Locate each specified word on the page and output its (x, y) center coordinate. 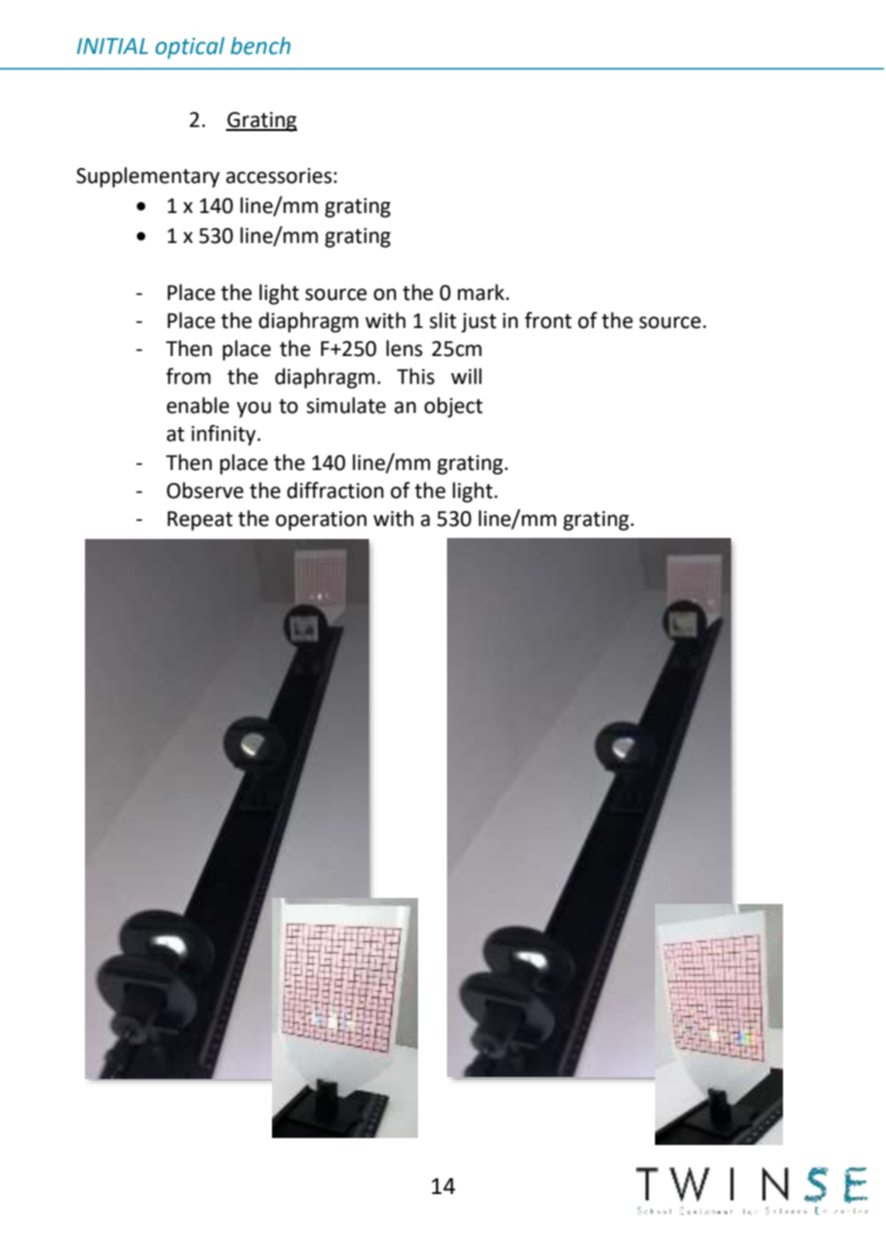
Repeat (200, 521)
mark (482, 292)
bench (261, 46)
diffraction (335, 490)
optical (190, 48)
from (188, 376)
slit (443, 320)
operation (321, 521)
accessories (279, 176)
